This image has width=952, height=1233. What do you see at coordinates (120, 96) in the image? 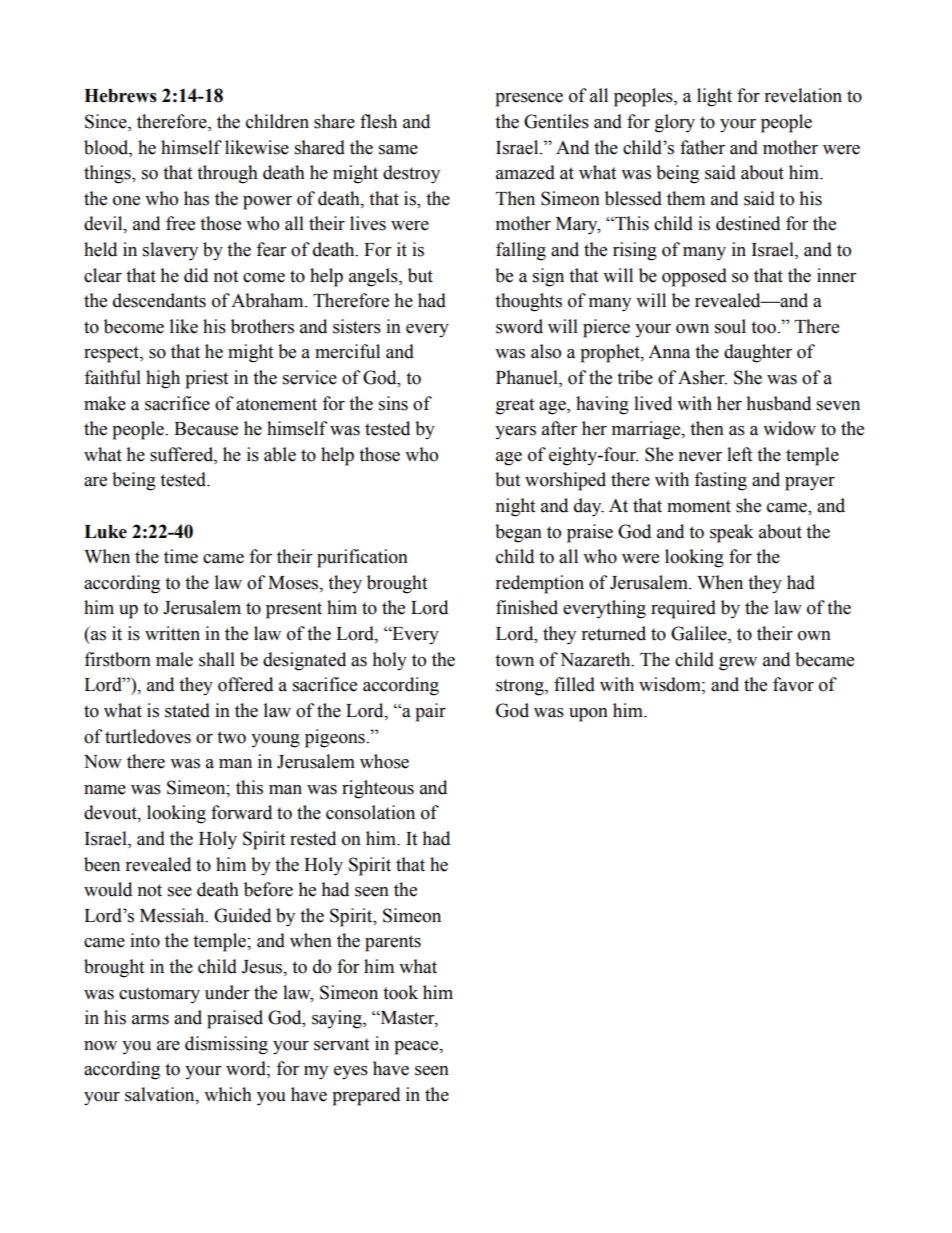
I see `Hebrews` at bounding box center [120, 96].
